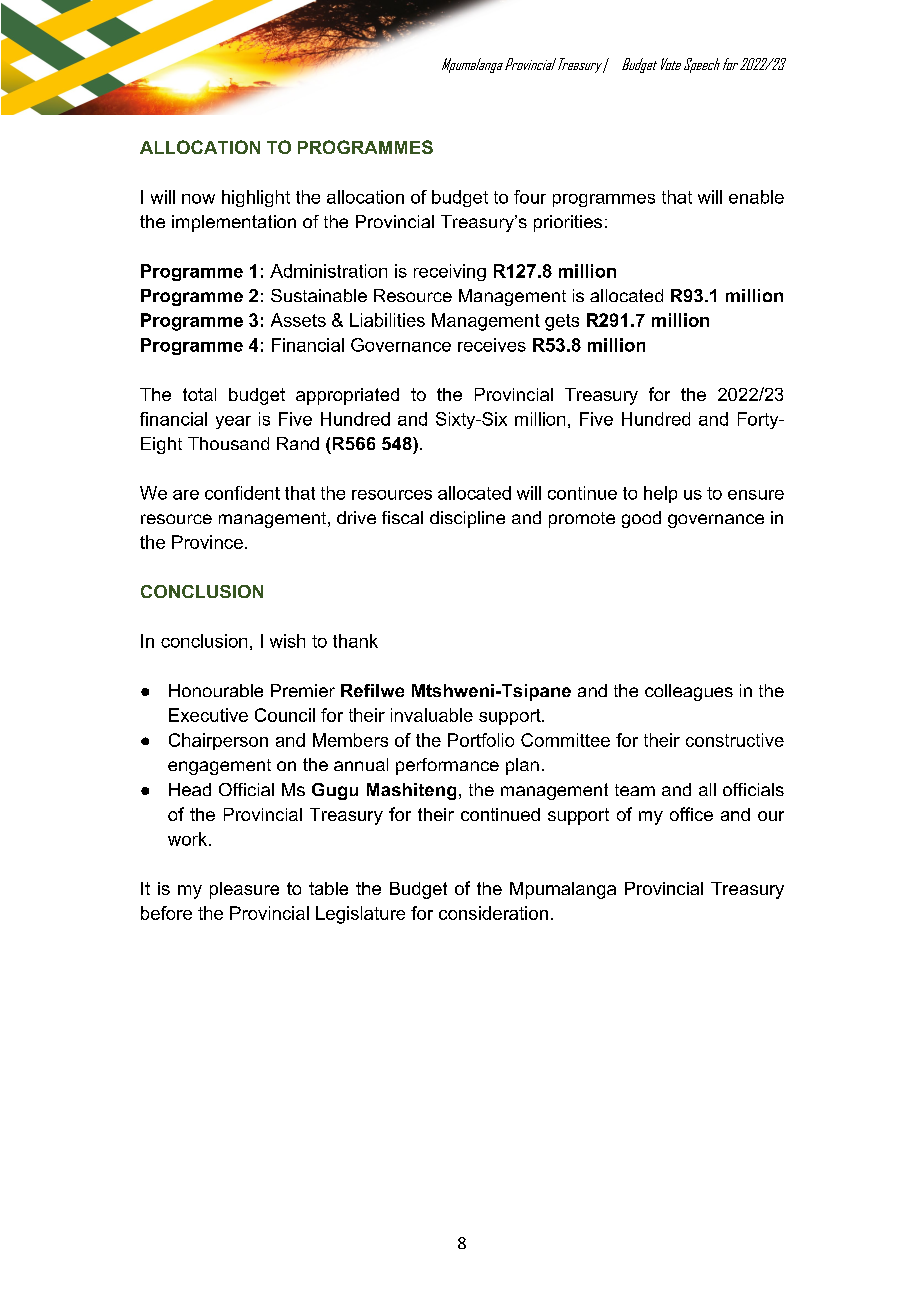  What do you see at coordinates (641, 519) in the screenshot?
I see `good` at bounding box center [641, 519].
